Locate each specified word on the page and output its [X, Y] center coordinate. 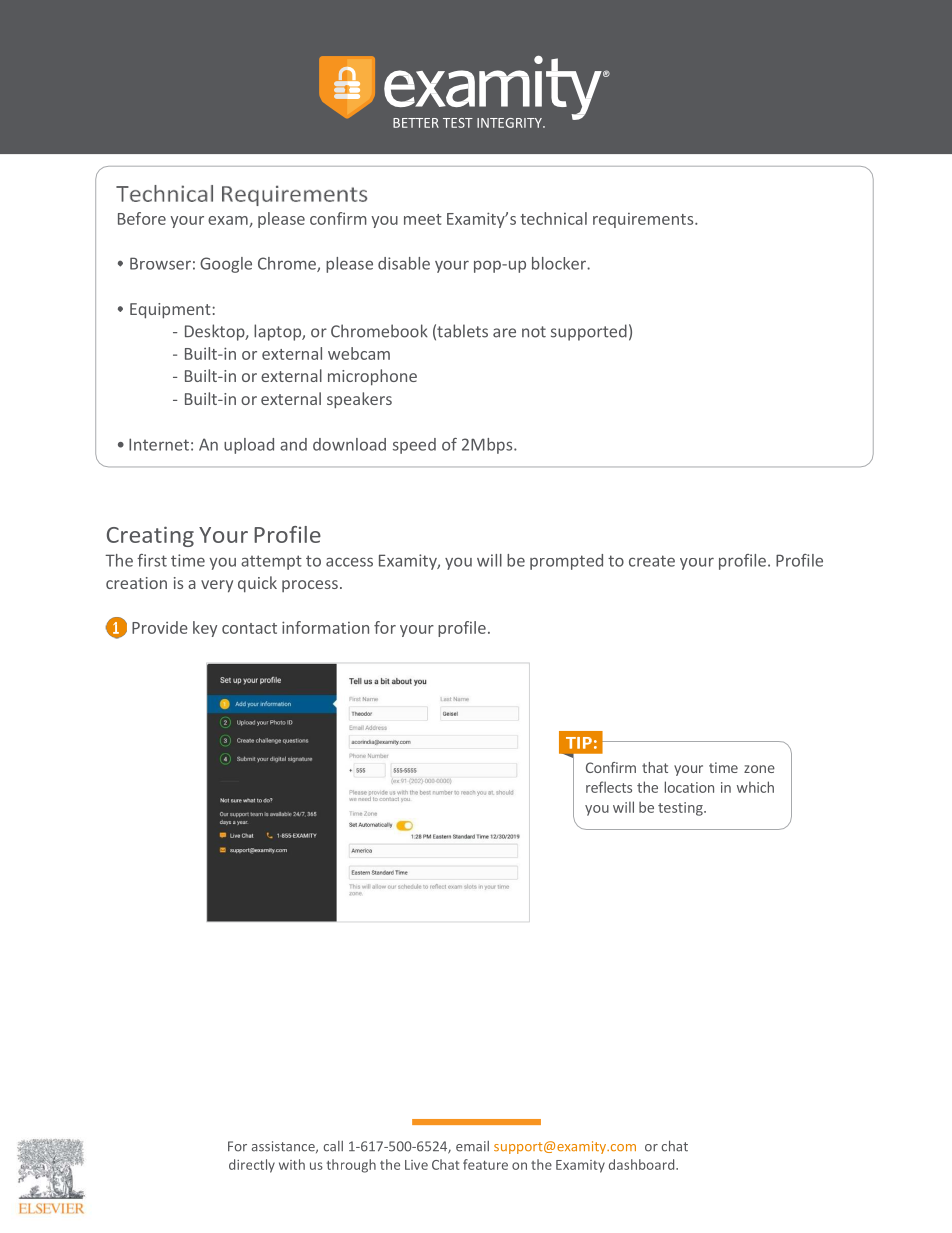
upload [249, 446]
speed [414, 446]
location [689, 787]
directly [252, 1166]
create [652, 561]
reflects [609, 787]
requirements [644, 220]
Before [142, 218]
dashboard [643, 1164]
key [205, 629]
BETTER [416, 123]
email [472, 1146]
